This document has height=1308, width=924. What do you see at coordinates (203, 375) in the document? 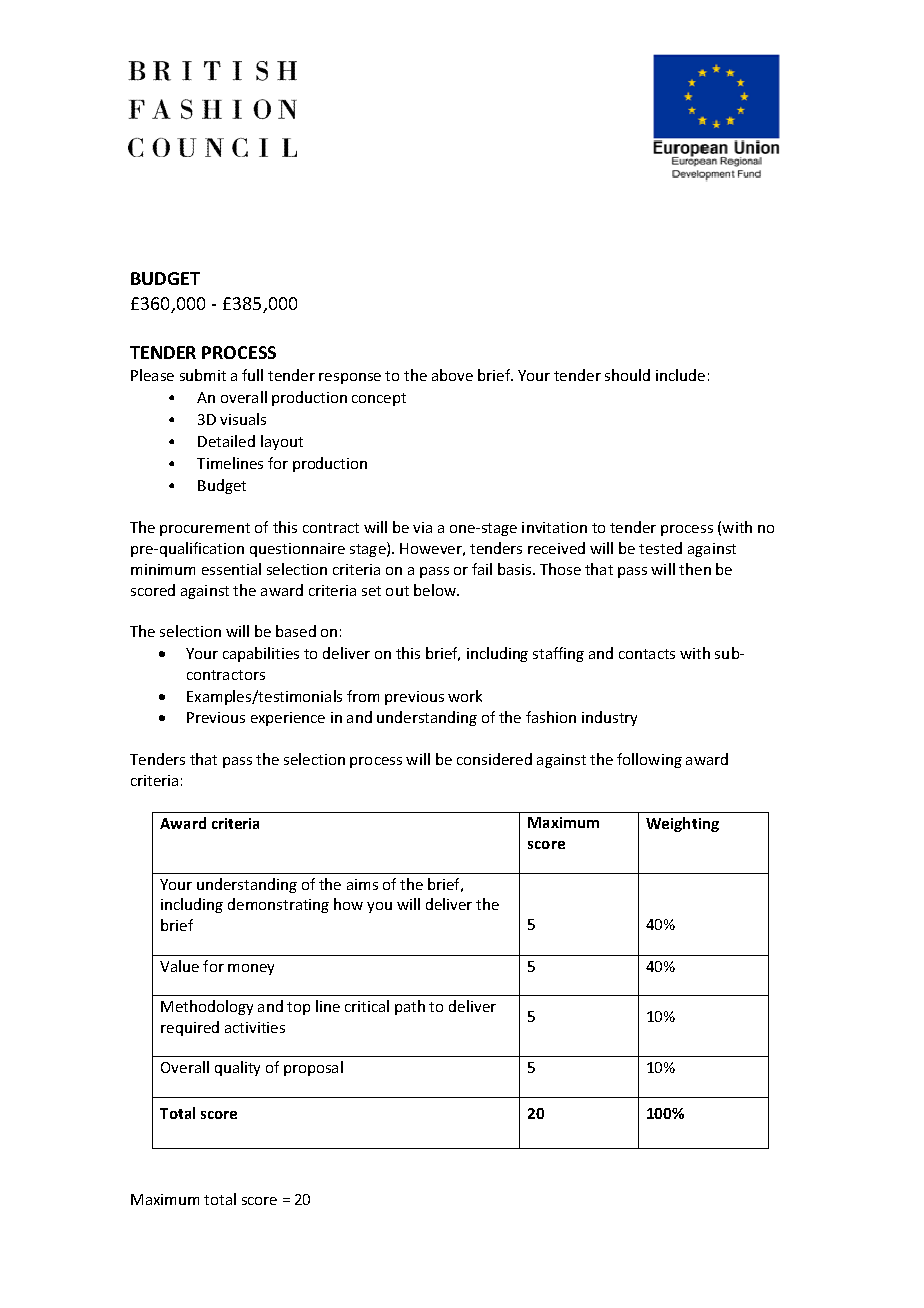
I see `submit` at bounding box center [203, 375].
